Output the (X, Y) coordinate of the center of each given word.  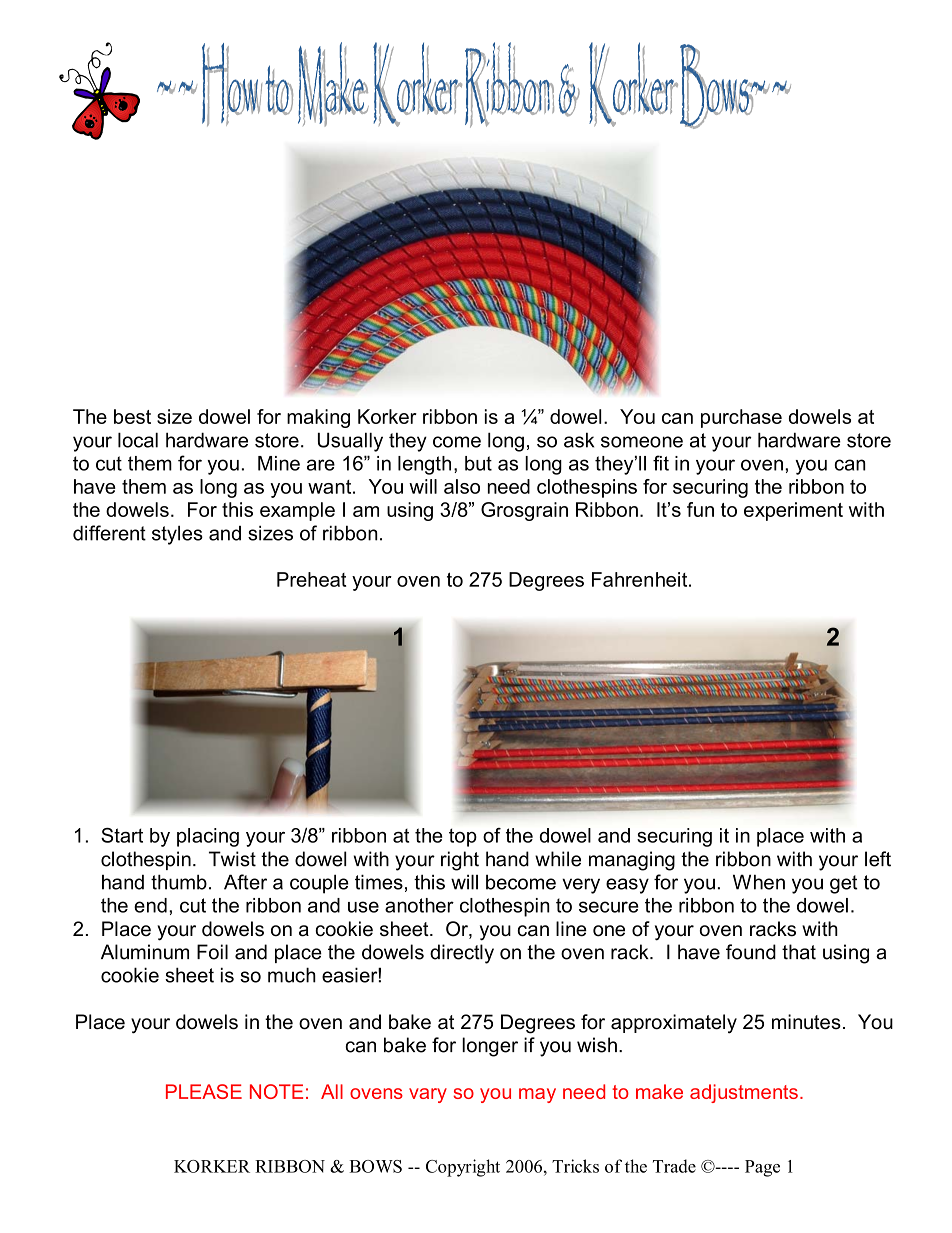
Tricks (575, 1166)
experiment (793, 511)
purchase (741, 418)
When (759, 882)
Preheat (311, 579)
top (463, 837)
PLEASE (204, 1091)
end (150, 905)
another (419, 905)
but (478, 463)
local (138, 440)
